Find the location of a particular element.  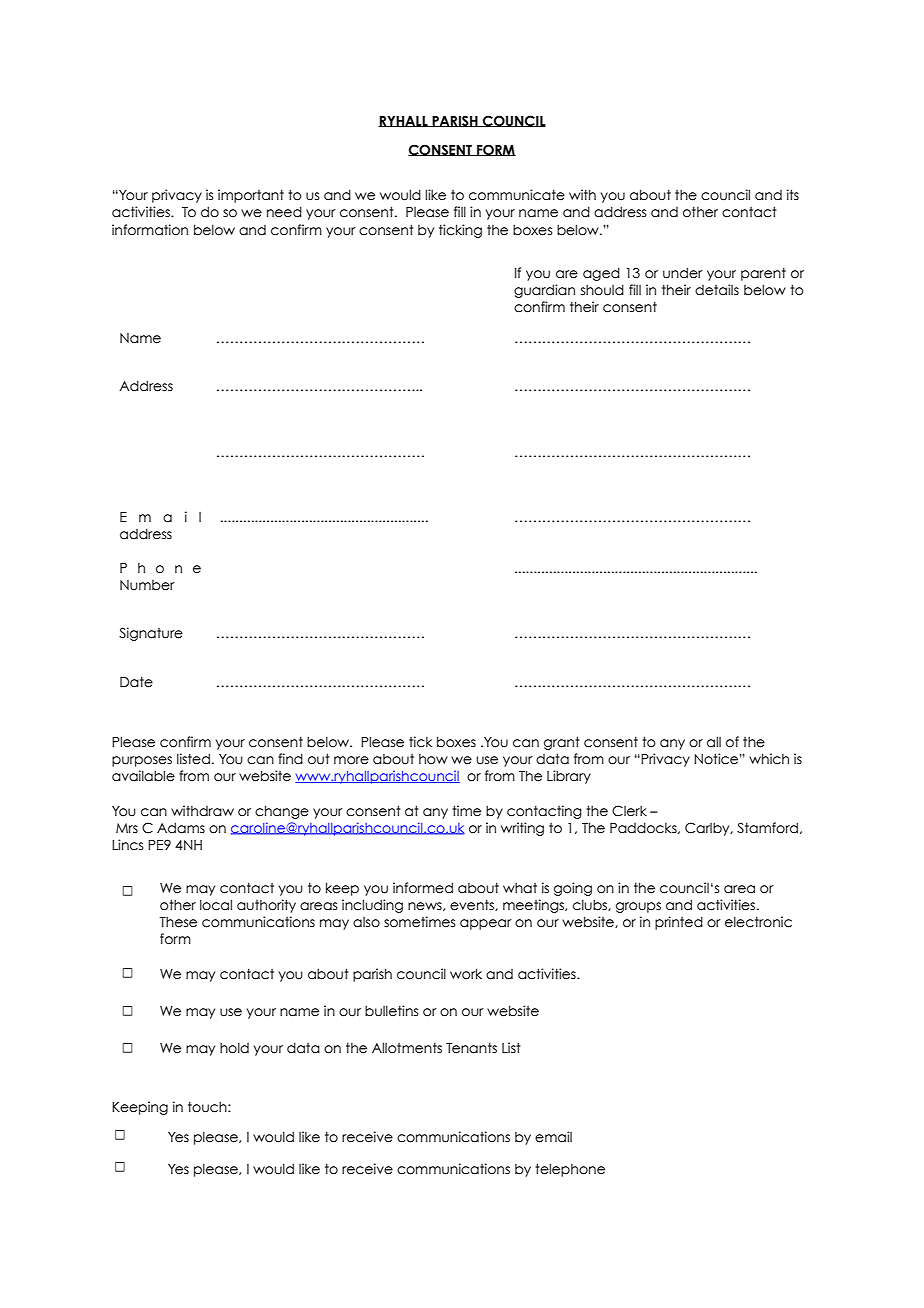

communicate is located at coordinates (517, 195).
